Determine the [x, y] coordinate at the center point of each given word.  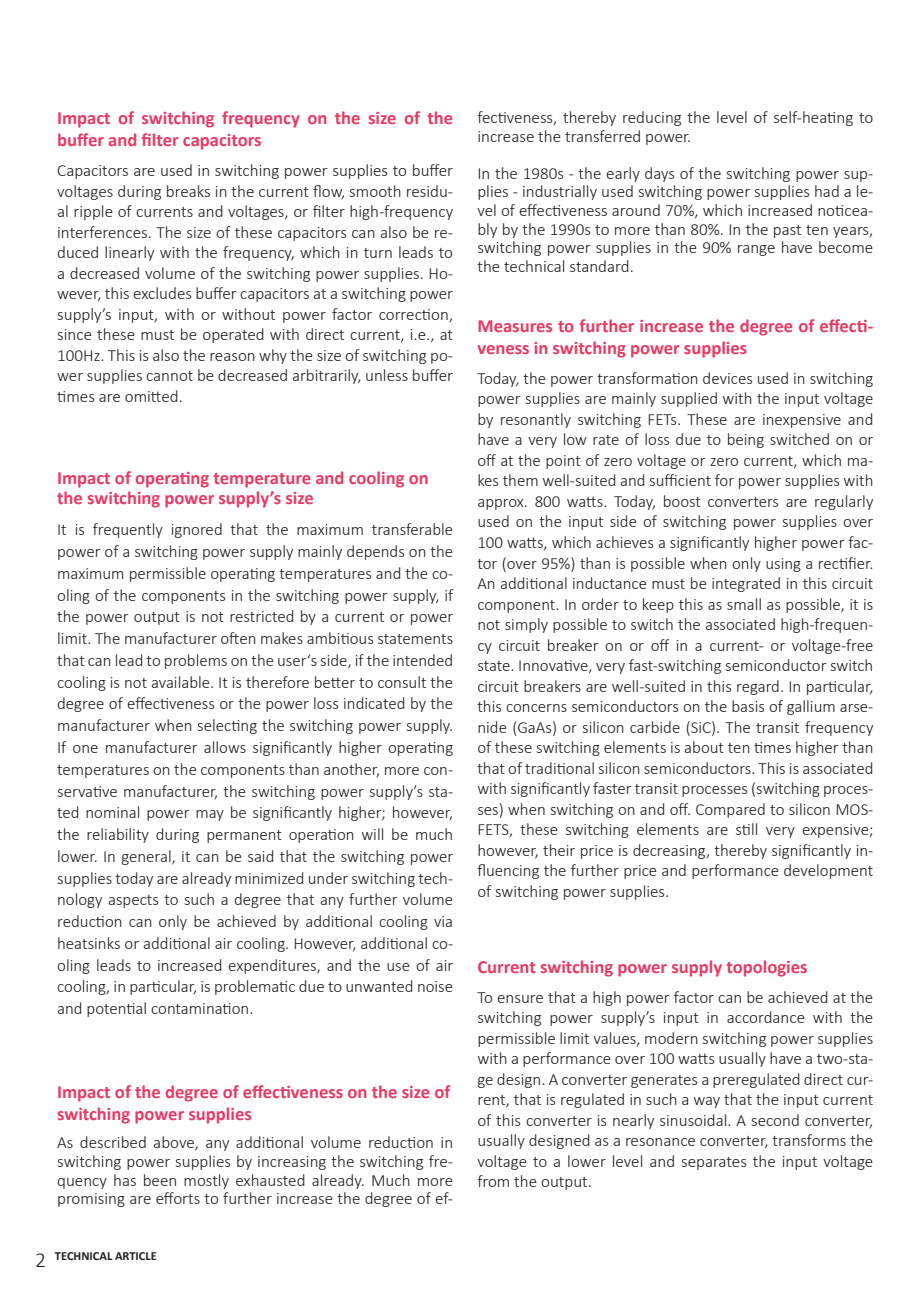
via [443, 921]
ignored [197, 530]
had [827, 191]
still [746, 829]
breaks [188, 191]
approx [502, 504]
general [147, 857]
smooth [375, 191]
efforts [178, 1198]
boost [682, 501]
